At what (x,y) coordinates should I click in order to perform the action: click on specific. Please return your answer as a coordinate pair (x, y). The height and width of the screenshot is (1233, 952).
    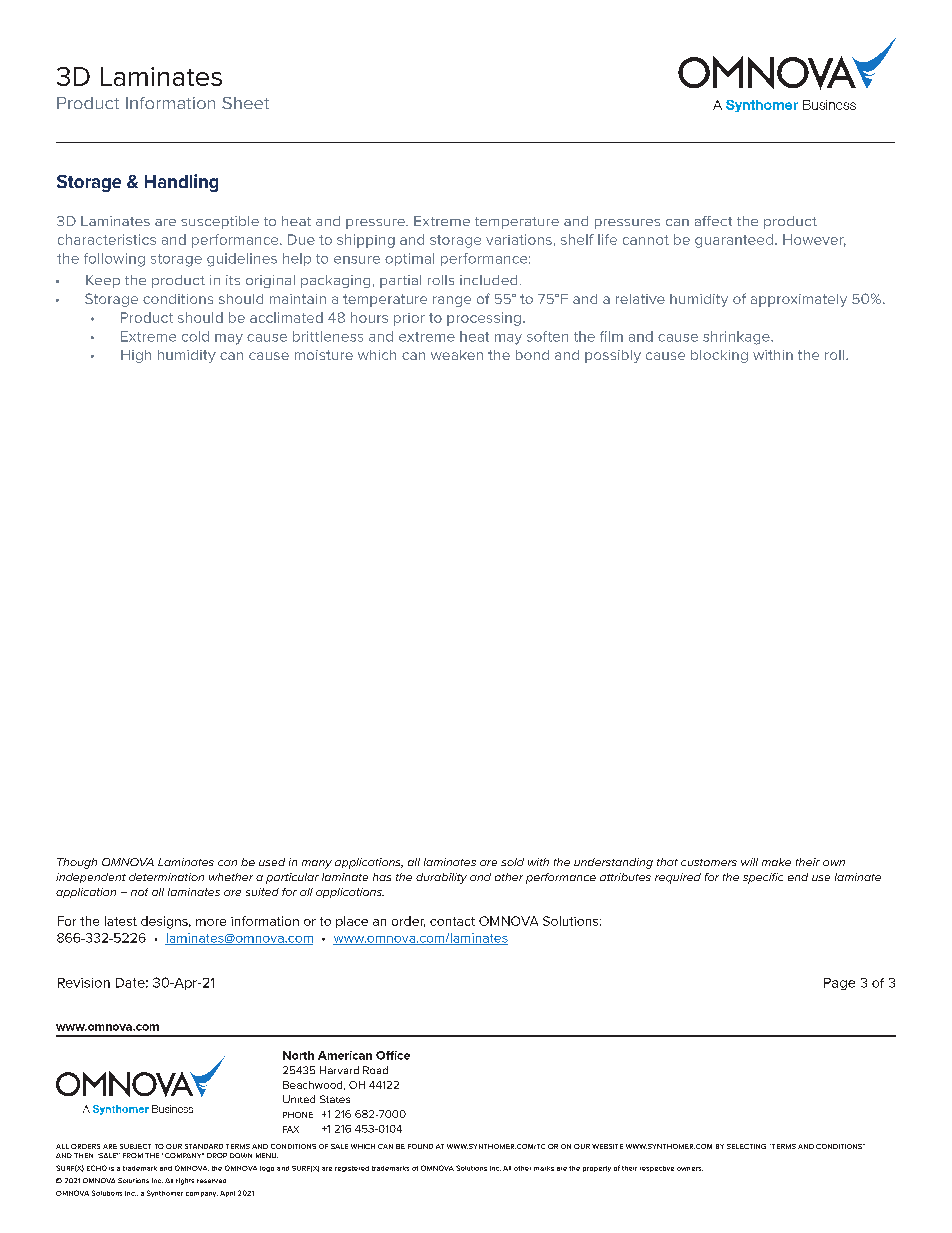
    Looking at the image, I should click on (763, 878).
